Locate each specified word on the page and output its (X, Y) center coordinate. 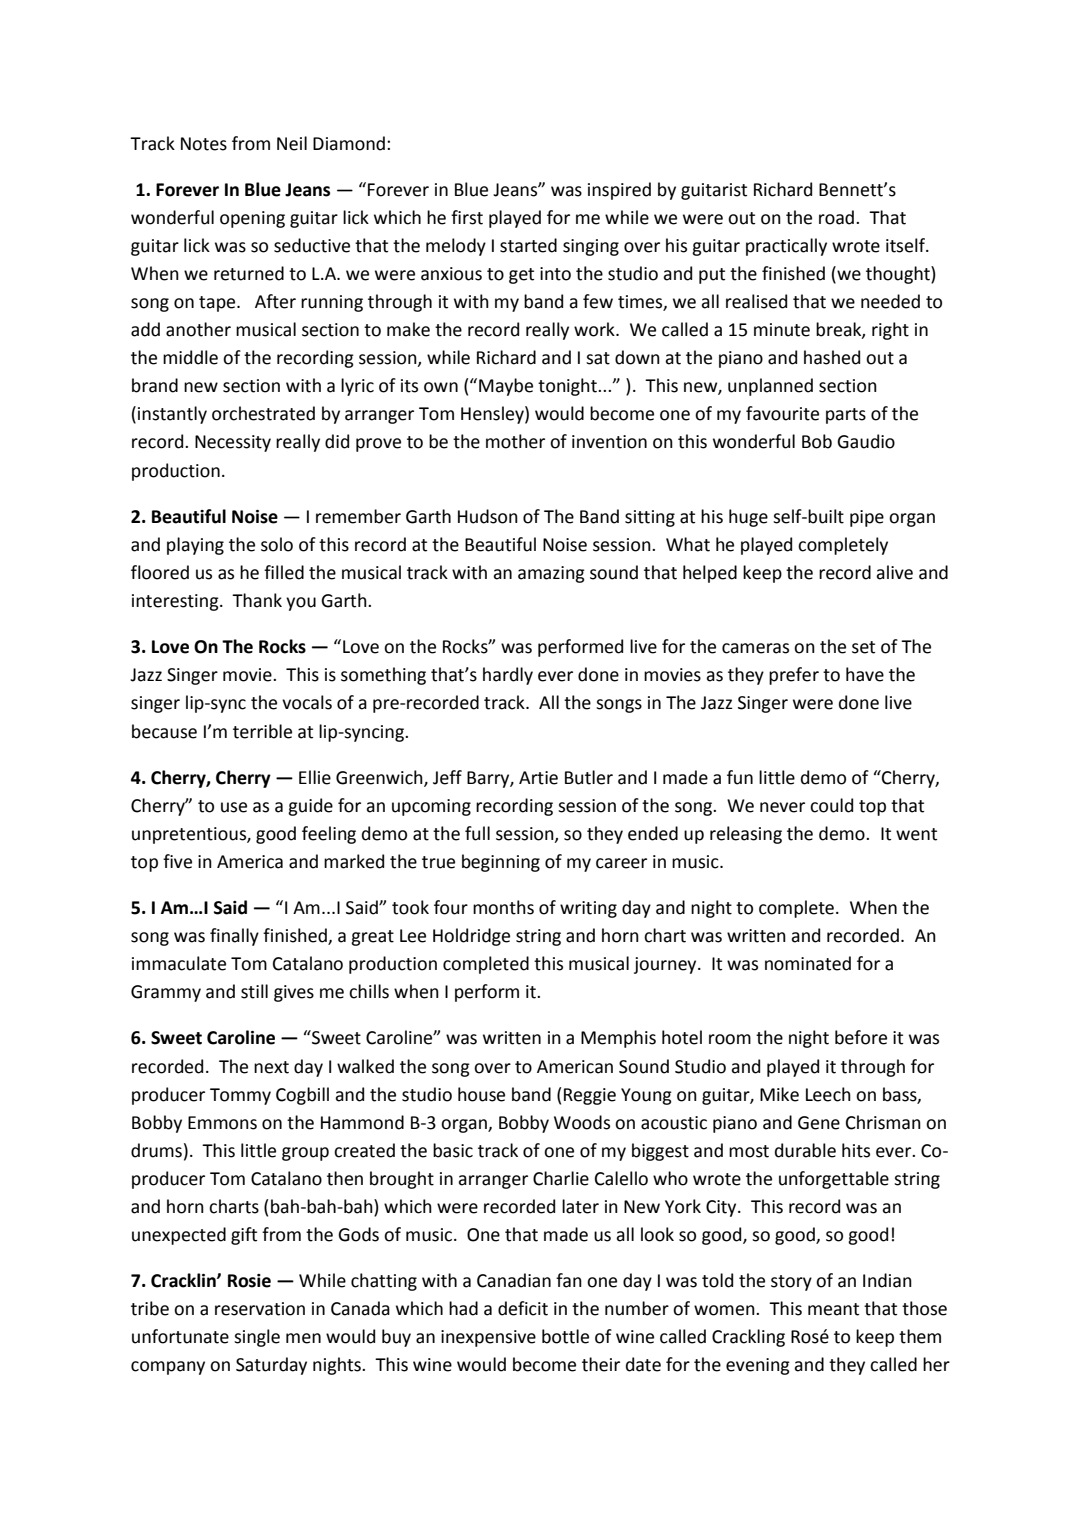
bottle (565, 1336)
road (838, 217)
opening (252, 219)
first (467, 217)
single (257, 1338)
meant (833, 1309)
